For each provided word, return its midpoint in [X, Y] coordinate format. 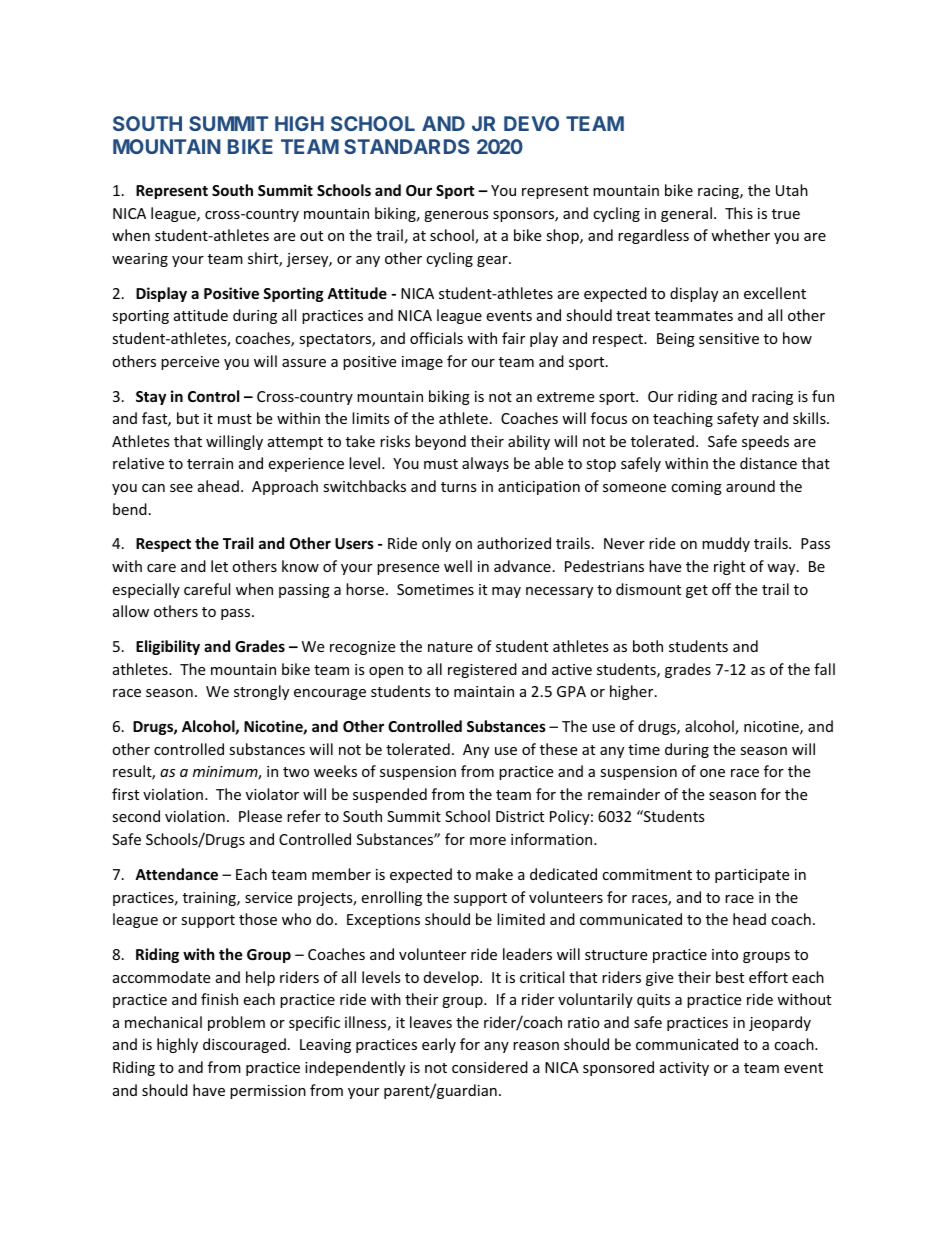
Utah [792, 190]
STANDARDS [407, 146]
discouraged [244, 1045]
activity [684, 1069]
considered [490, 1067]
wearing [140, 260]
